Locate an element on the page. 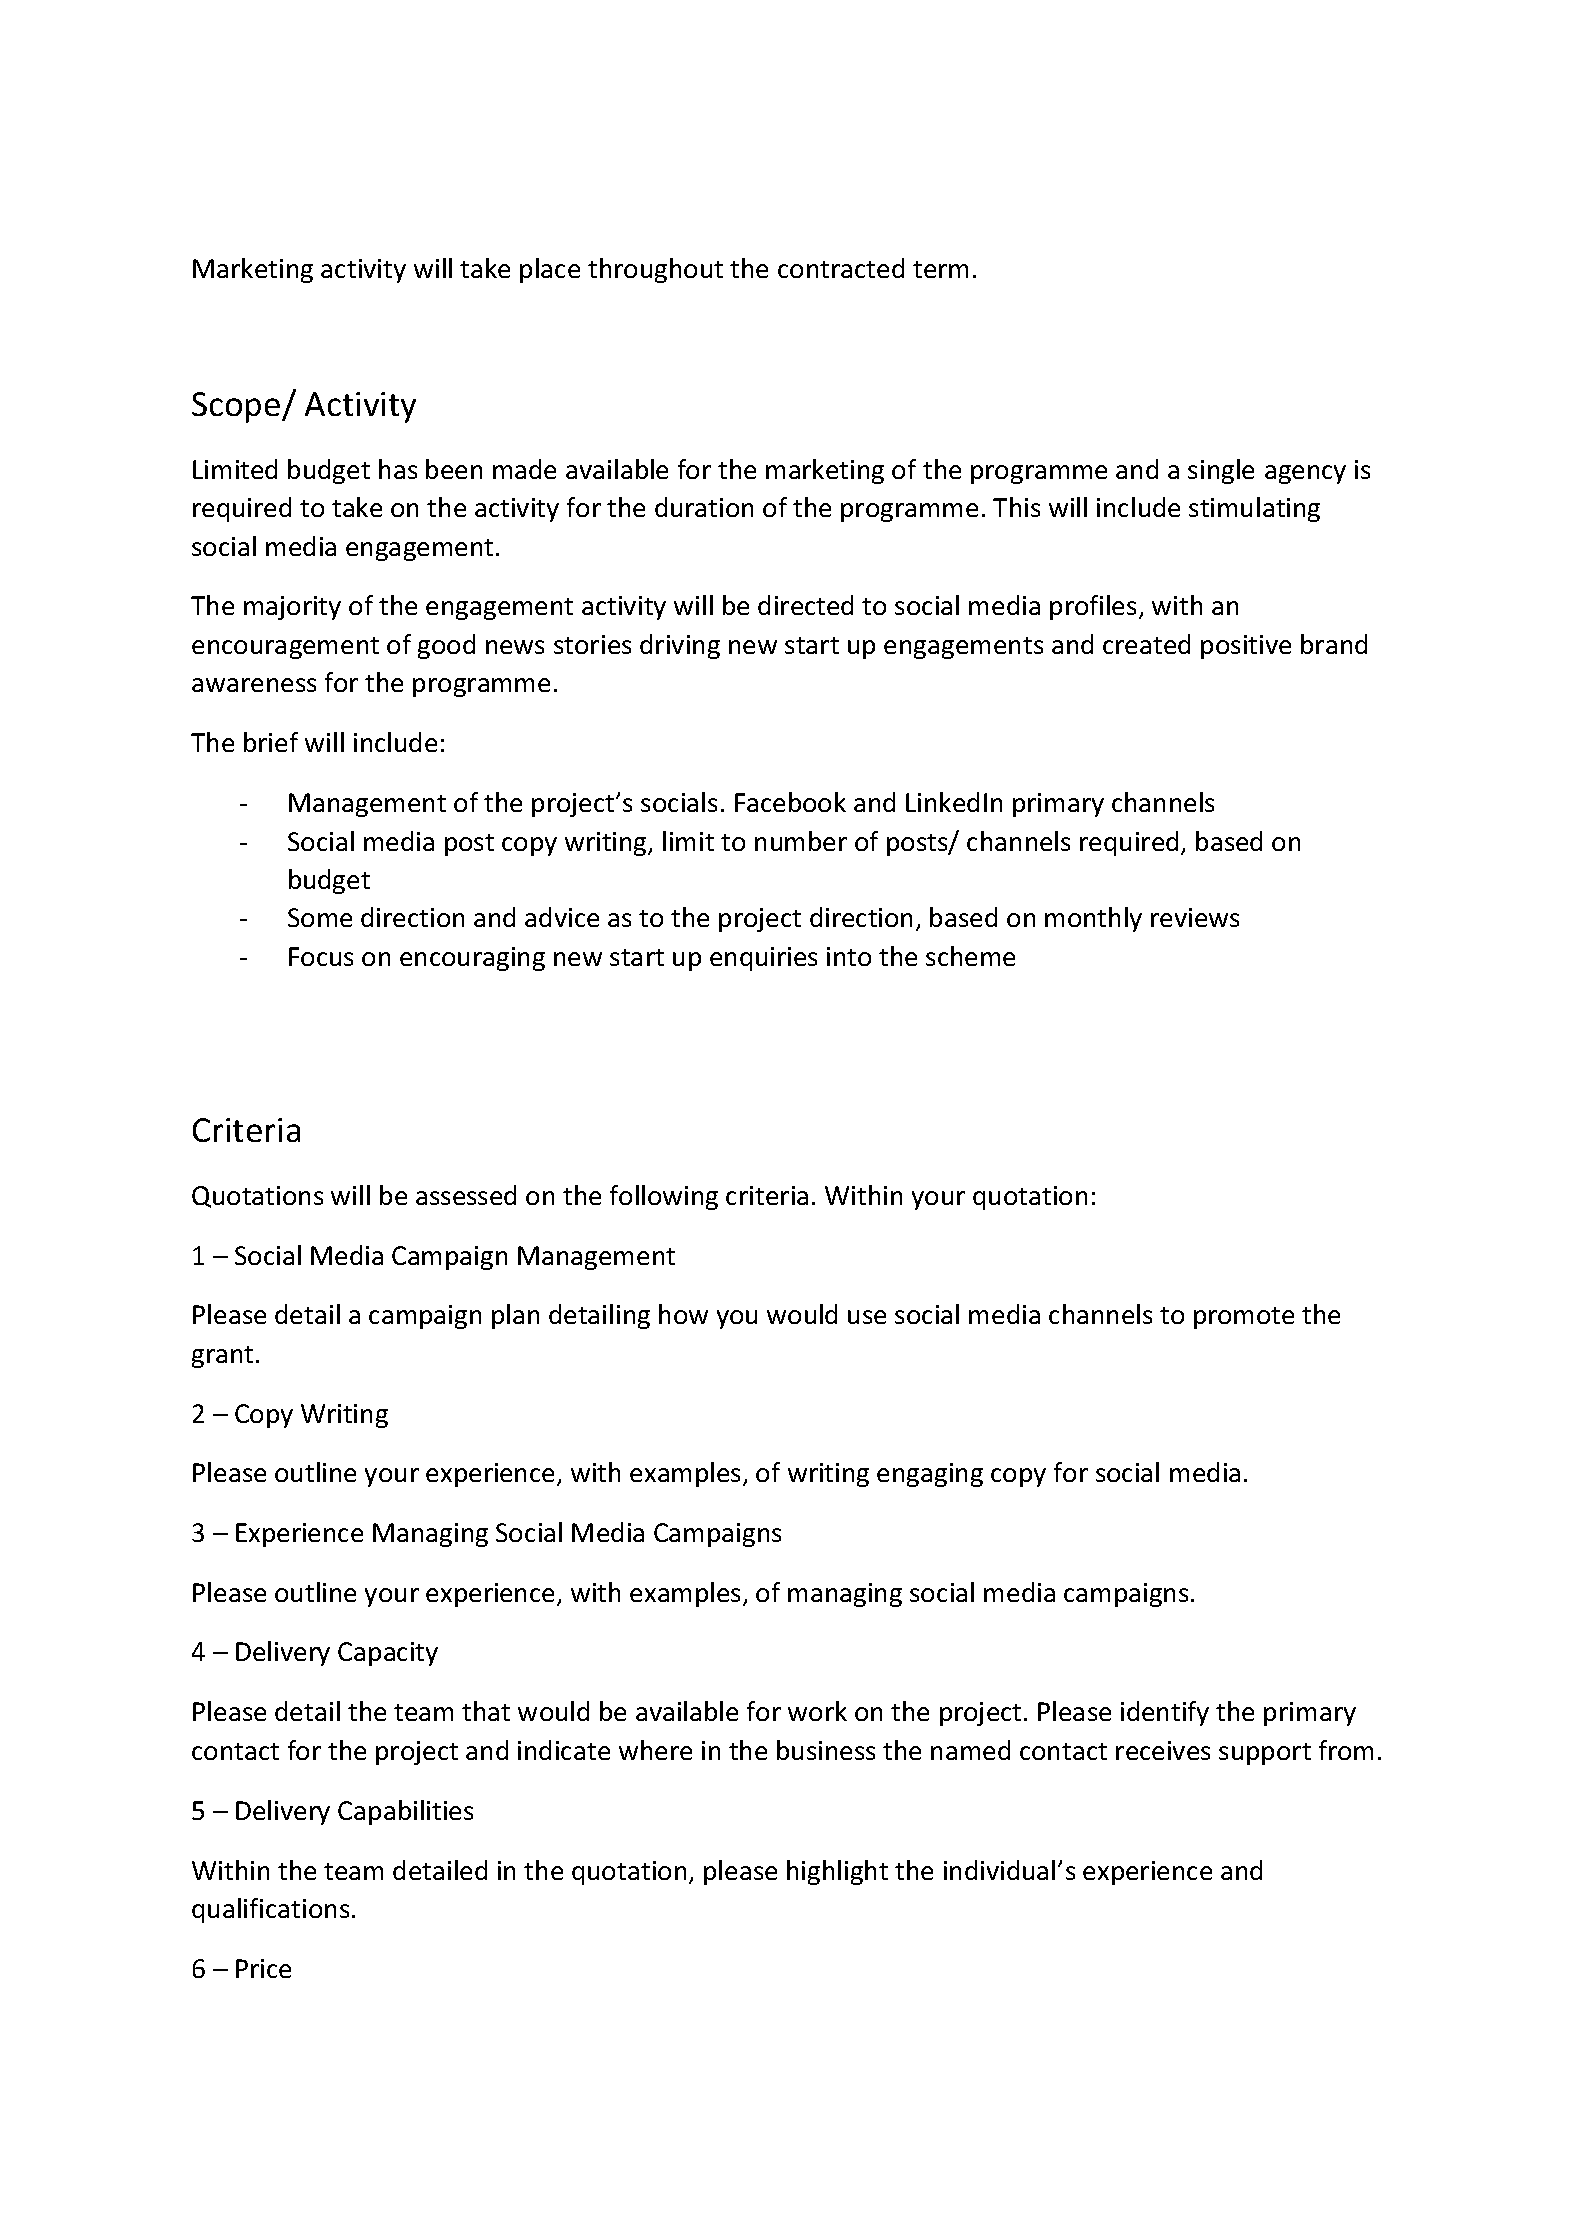 Image resolution: width=1582 pixels, height=2237 pixels. contracted is located at coordinates (841, 268).
